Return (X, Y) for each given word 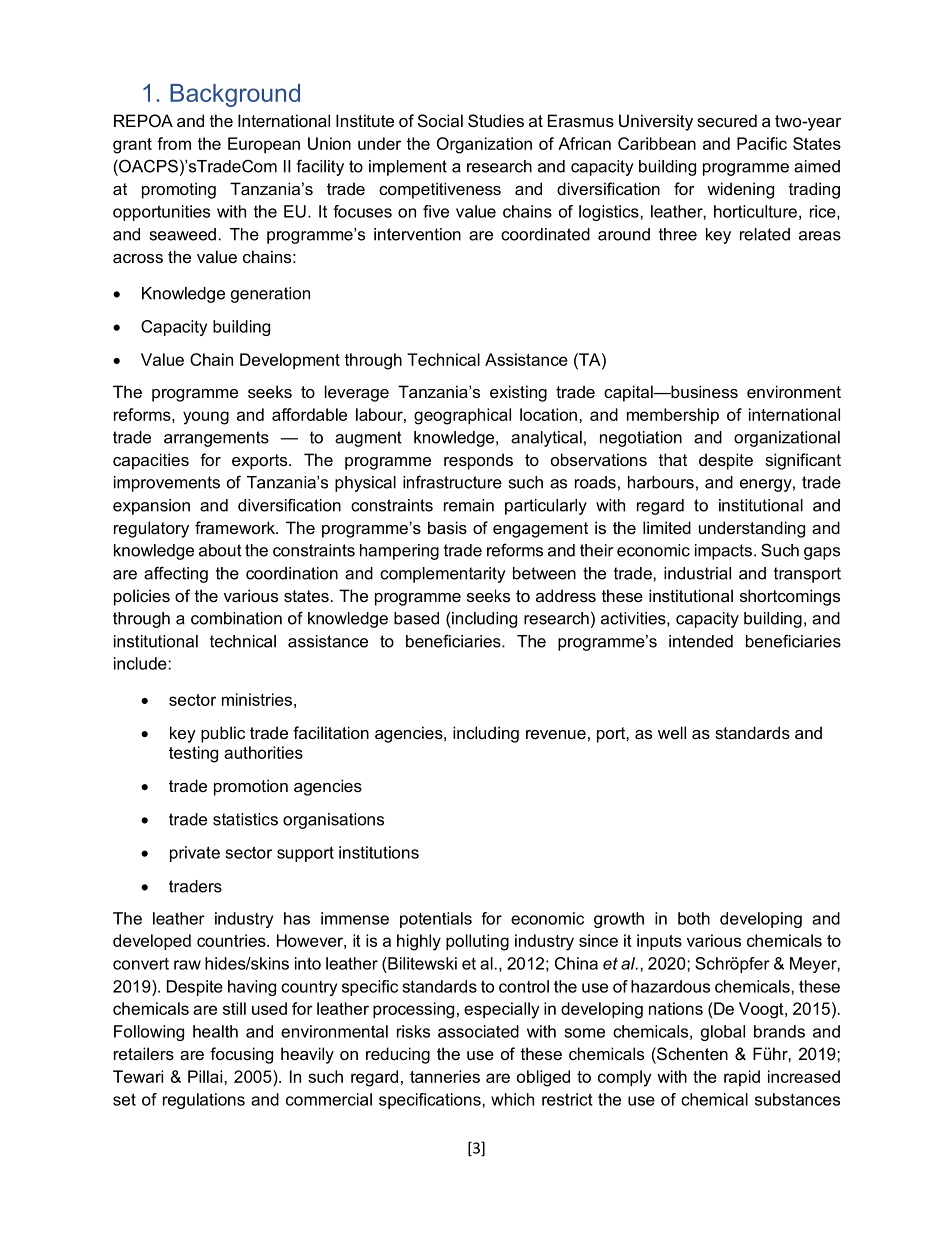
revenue (556, 734)
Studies (496, 120)
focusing (241, 1055)
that (673, 459)
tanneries (445, 1076)
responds (478, 461)
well (672, 732)
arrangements (216, 439)
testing (193, 754)
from (174, 143)
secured (727, 120)
